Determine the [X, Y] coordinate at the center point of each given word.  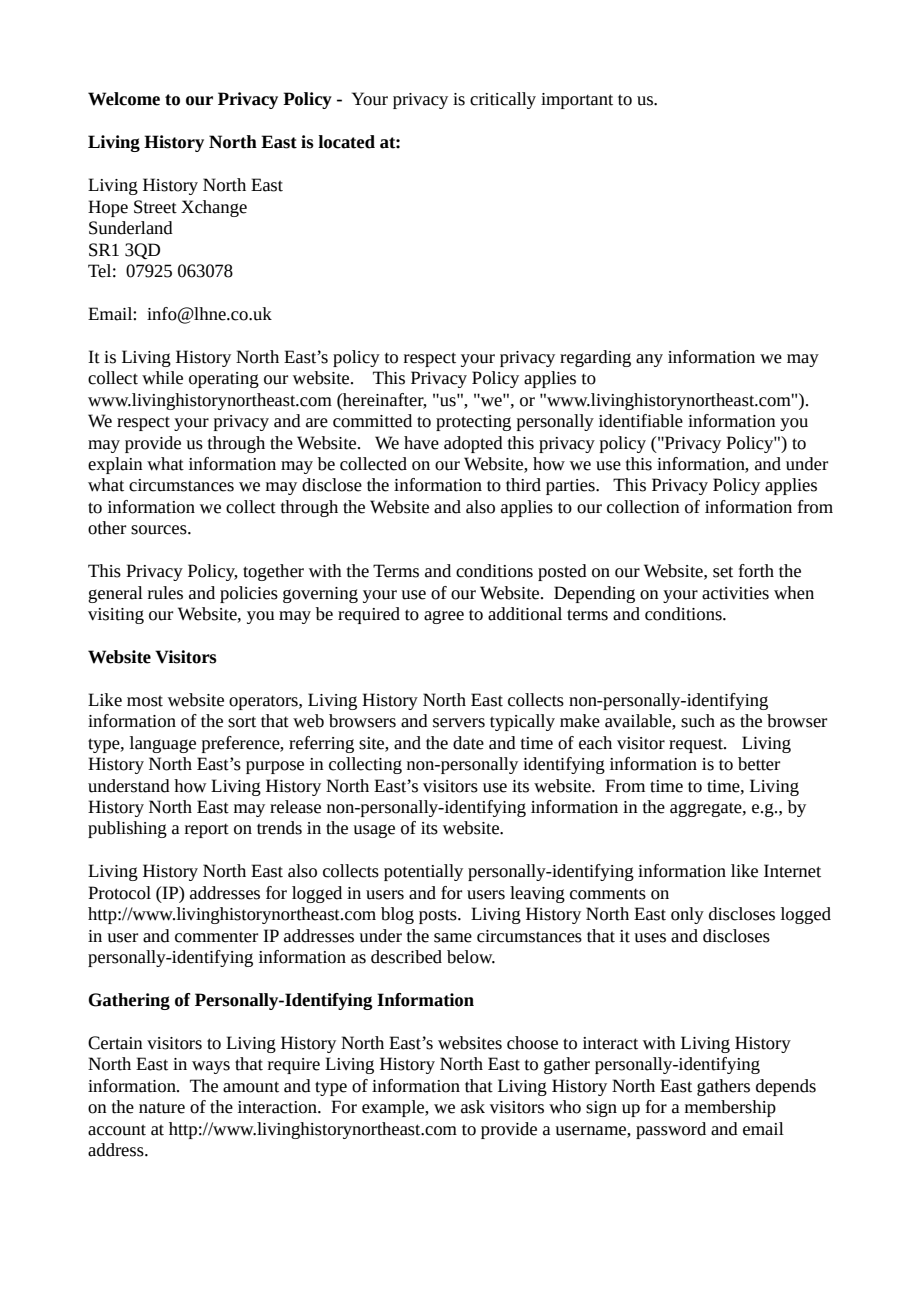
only [687, 915]
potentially [423, 872]
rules [165, 593]
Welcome [124, 99]
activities [735, 593]
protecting [473, 423]
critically [503, 100]
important [577, 101]
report [207, 830]
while [162, 378]
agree [444, 617]
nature [162, 1108]
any [649, 360]
